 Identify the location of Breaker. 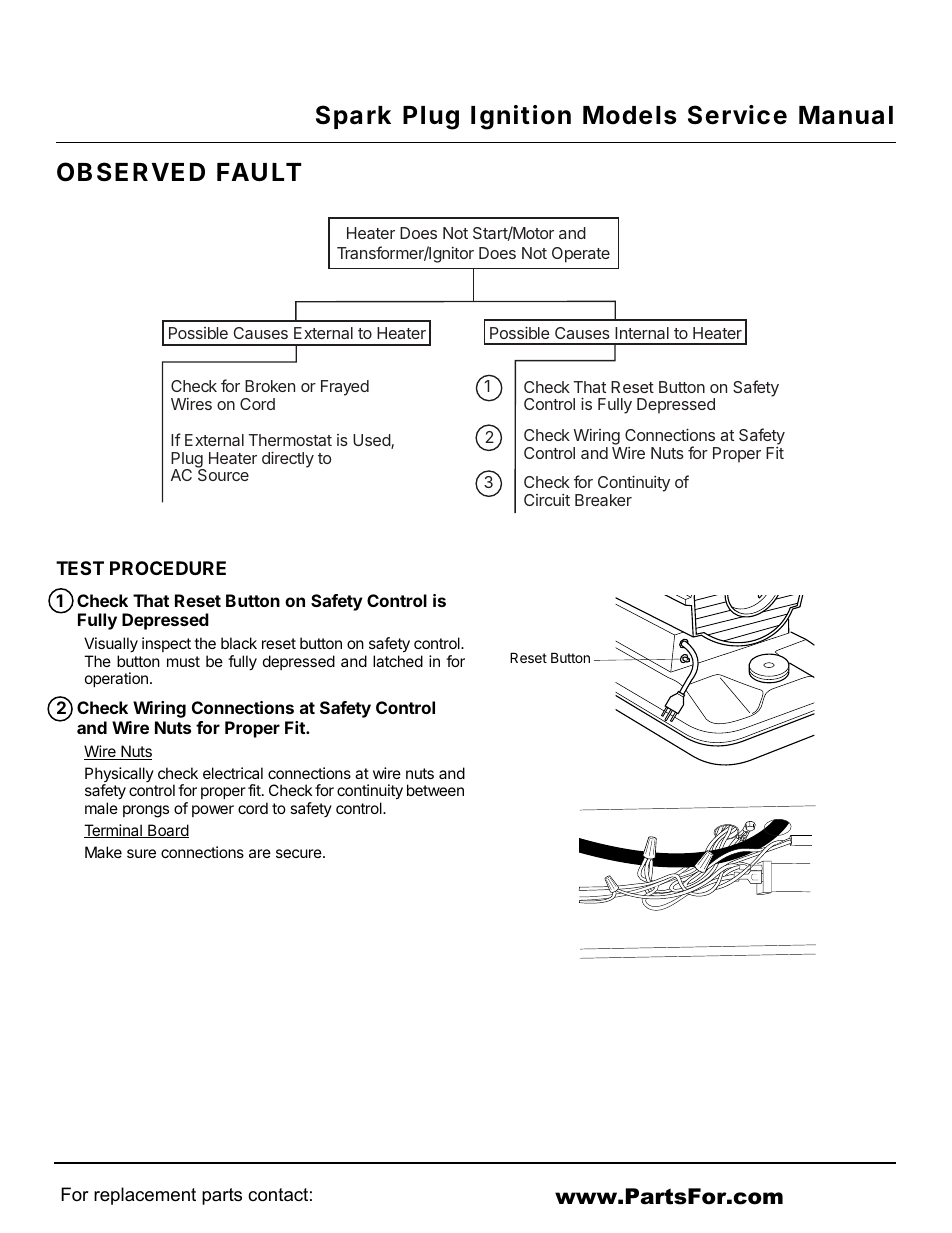
(603, 500).
